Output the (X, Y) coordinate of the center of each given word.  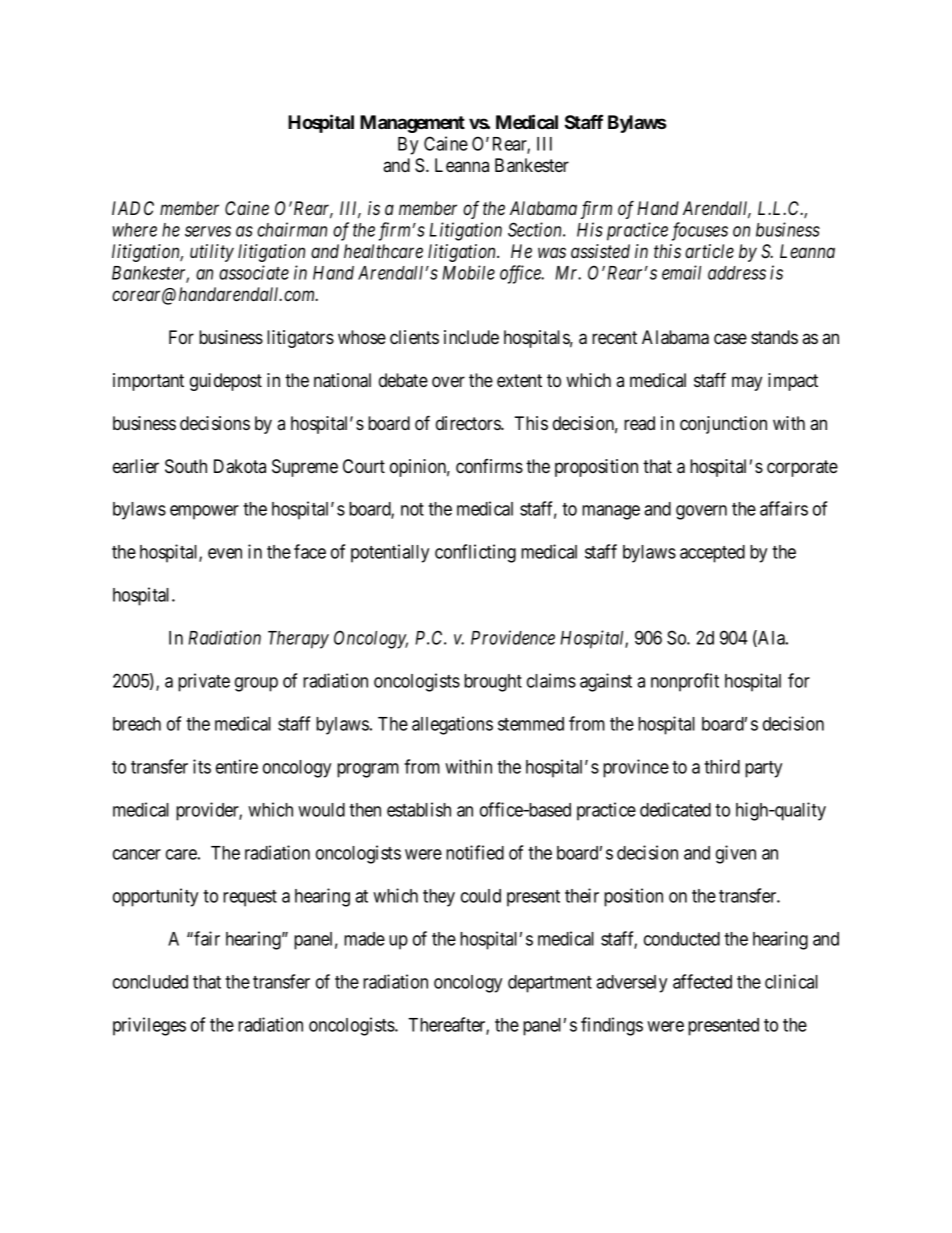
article (709, 251)
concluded (150, 982)
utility (212, 253)
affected (702, 981)
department (550, 984)
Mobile (468, 272)
